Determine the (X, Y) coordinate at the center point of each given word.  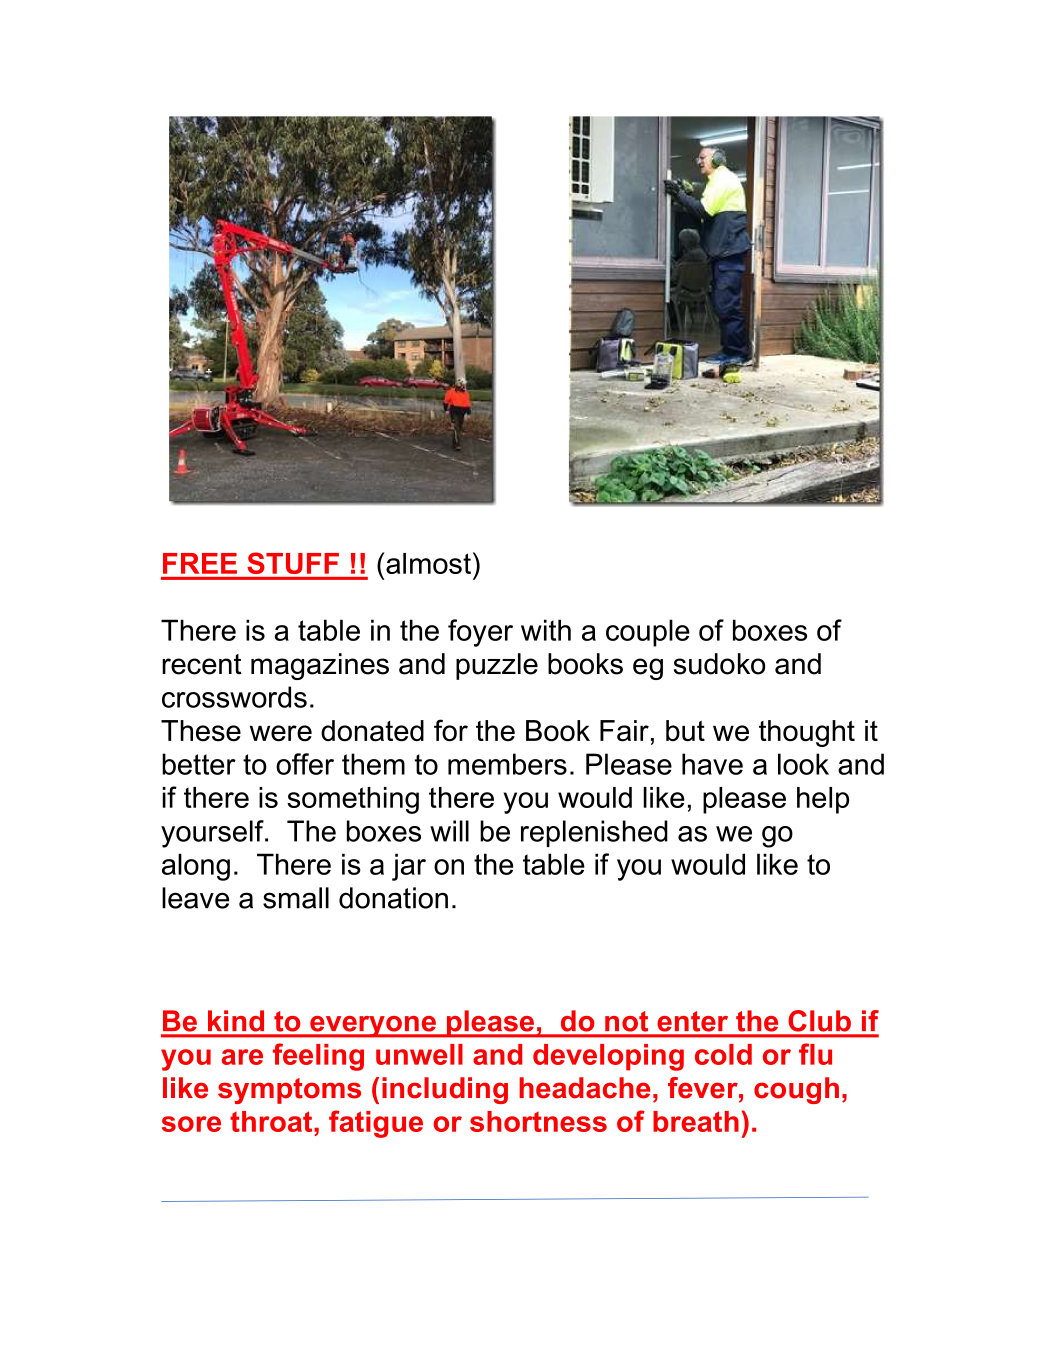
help (823, 800)
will (449, 831)
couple (648, 633)
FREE (200, 563)
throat (272, 1121)
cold (723, 1054)
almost (428, 563)
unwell (419, 1054)
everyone (373, 1027)
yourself (213, 834)
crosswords (234, 697)
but (685, 731)
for (451, 730)
